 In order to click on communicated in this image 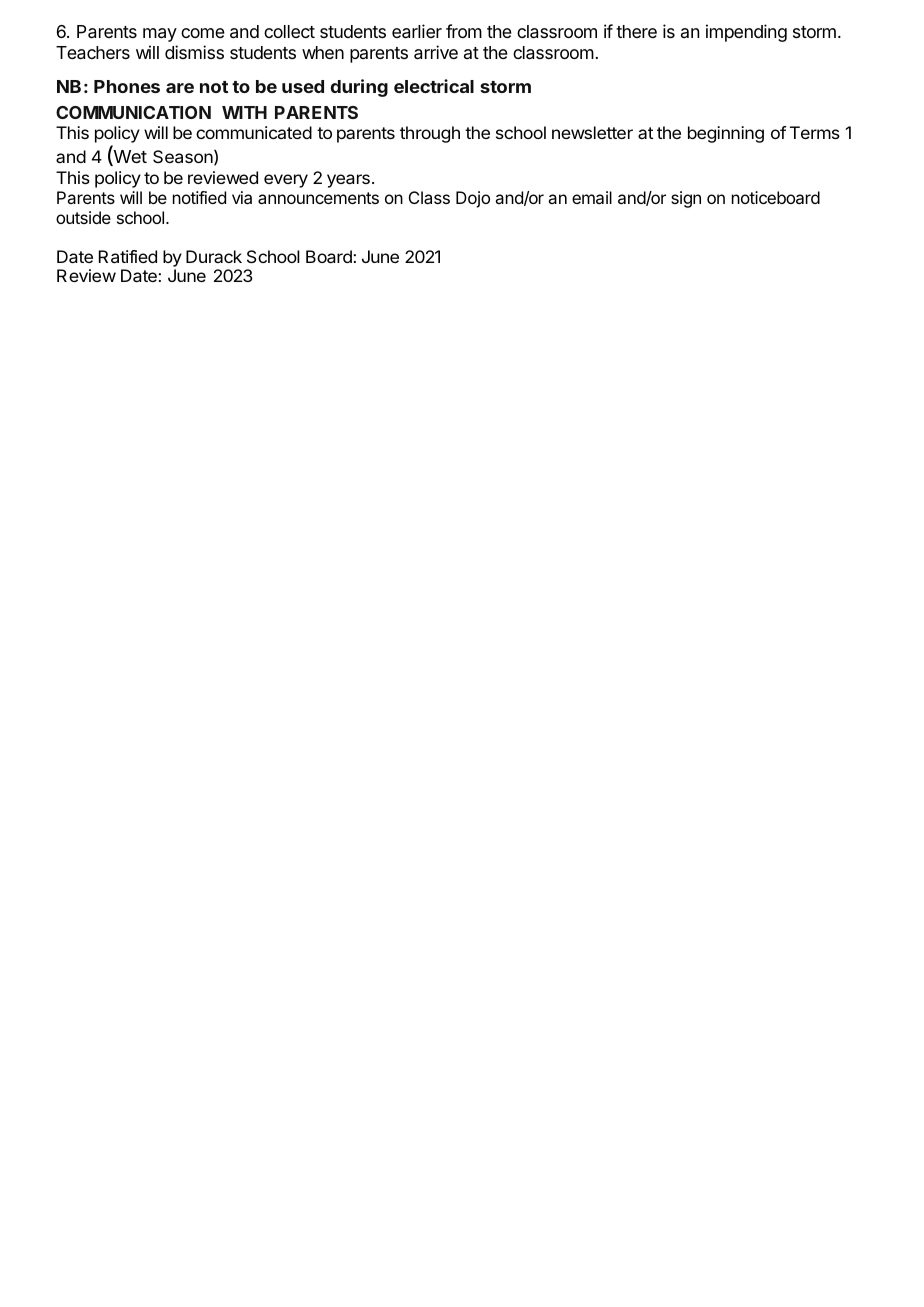, I will do `click(254, 132)`.
